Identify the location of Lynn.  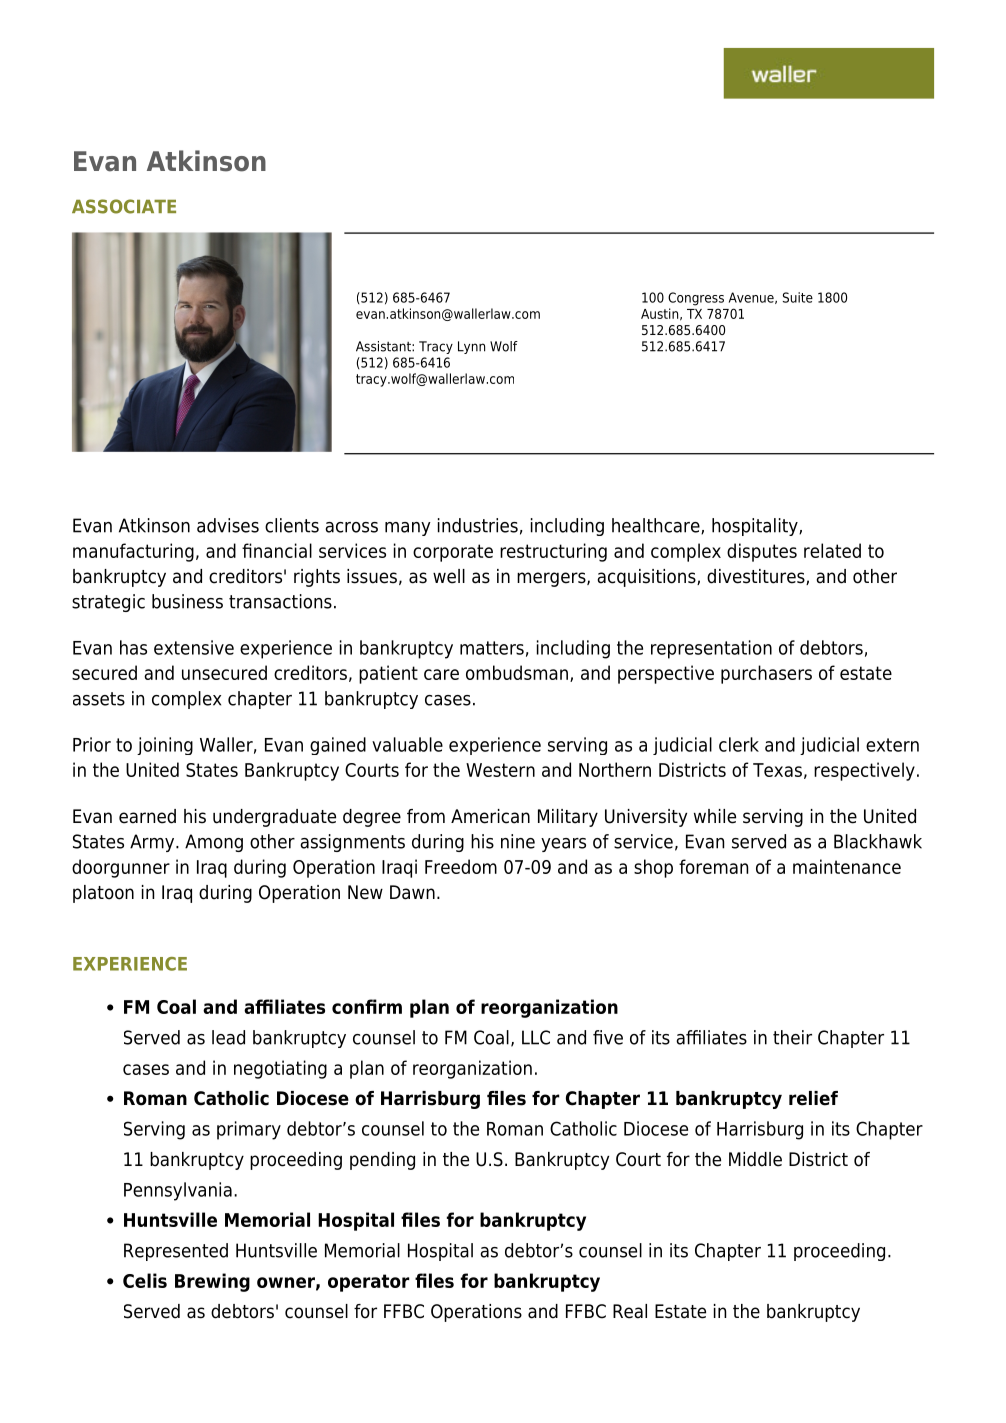
(471, 347).
